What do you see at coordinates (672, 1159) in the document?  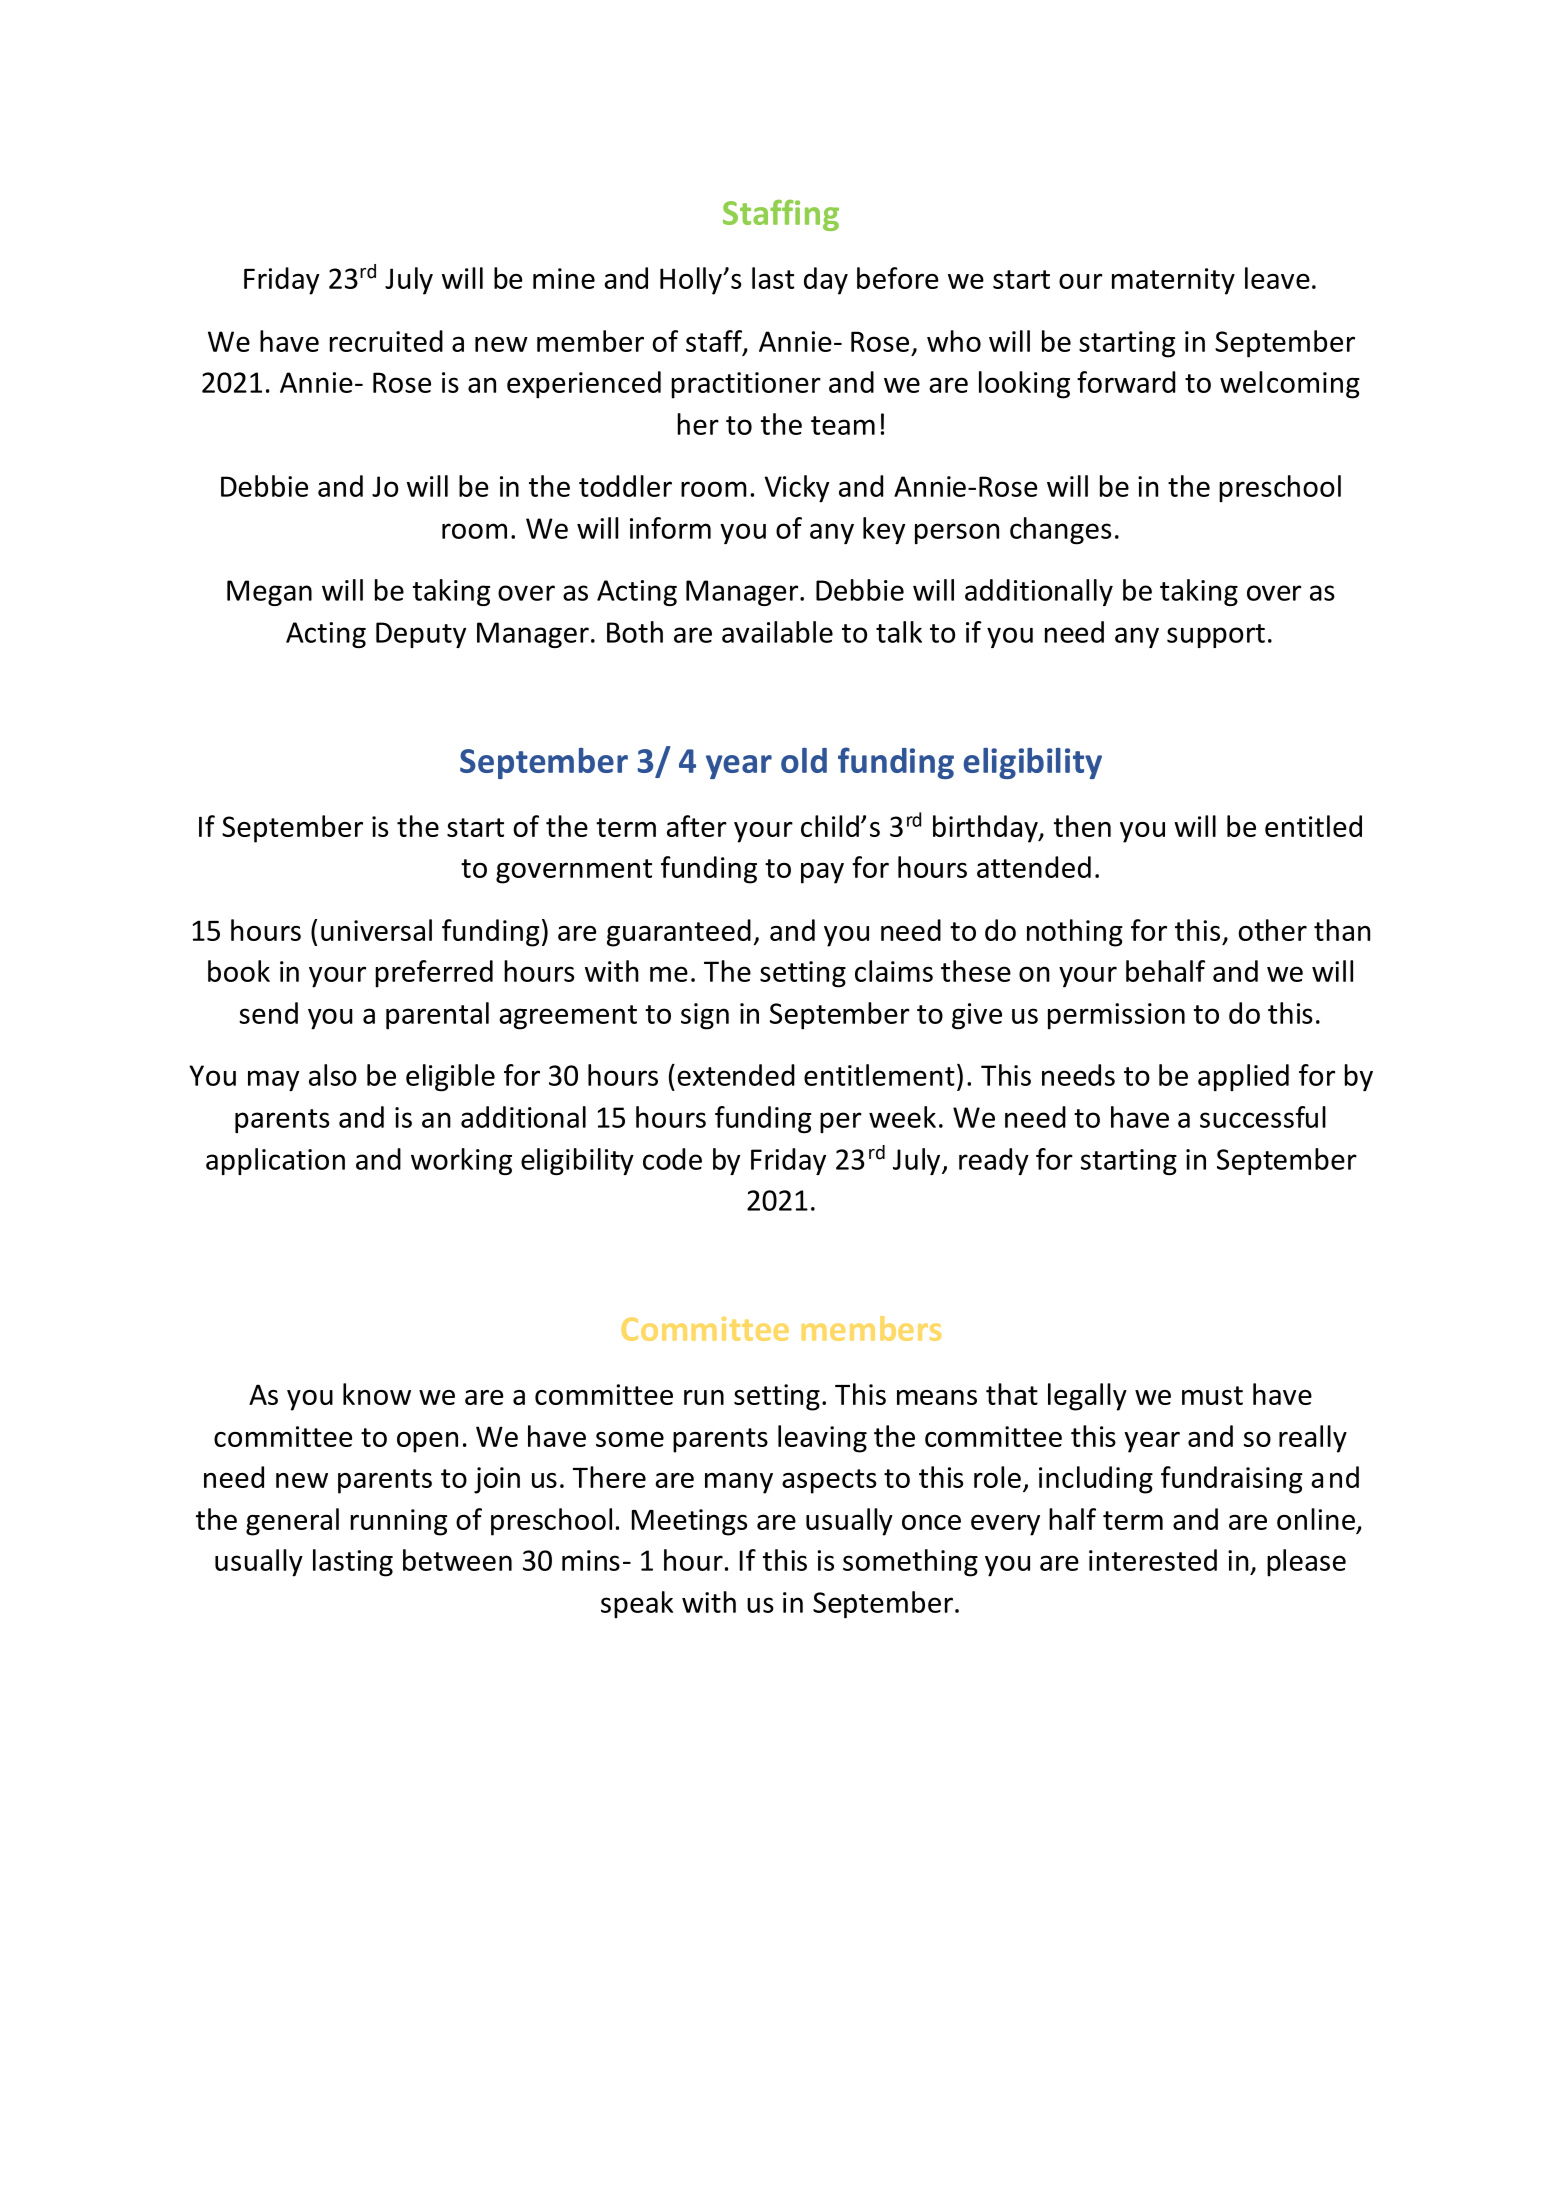 I see `code` at bounding box center [672, 1159].
